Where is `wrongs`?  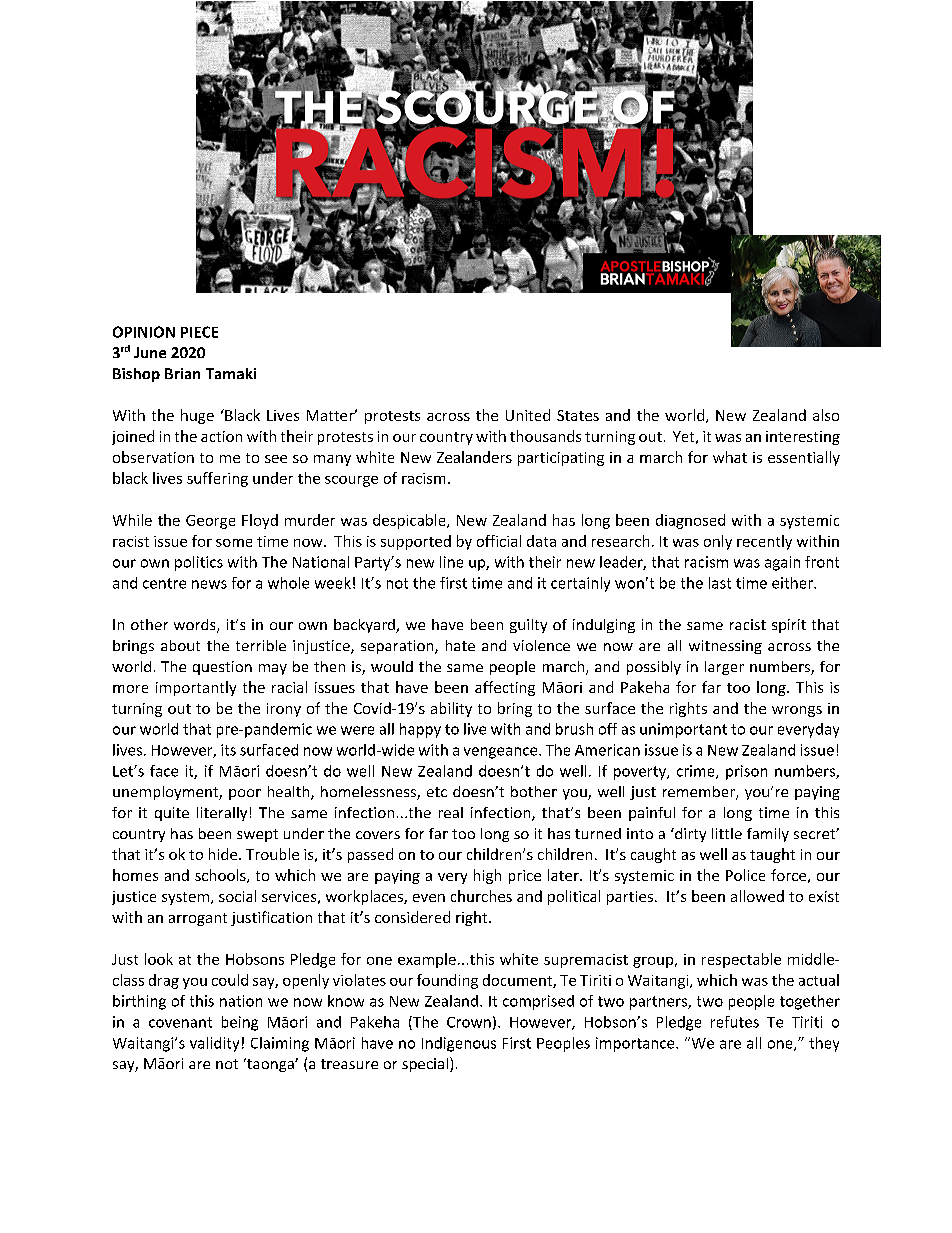 wrongs is located at coordinates (797, 711).
